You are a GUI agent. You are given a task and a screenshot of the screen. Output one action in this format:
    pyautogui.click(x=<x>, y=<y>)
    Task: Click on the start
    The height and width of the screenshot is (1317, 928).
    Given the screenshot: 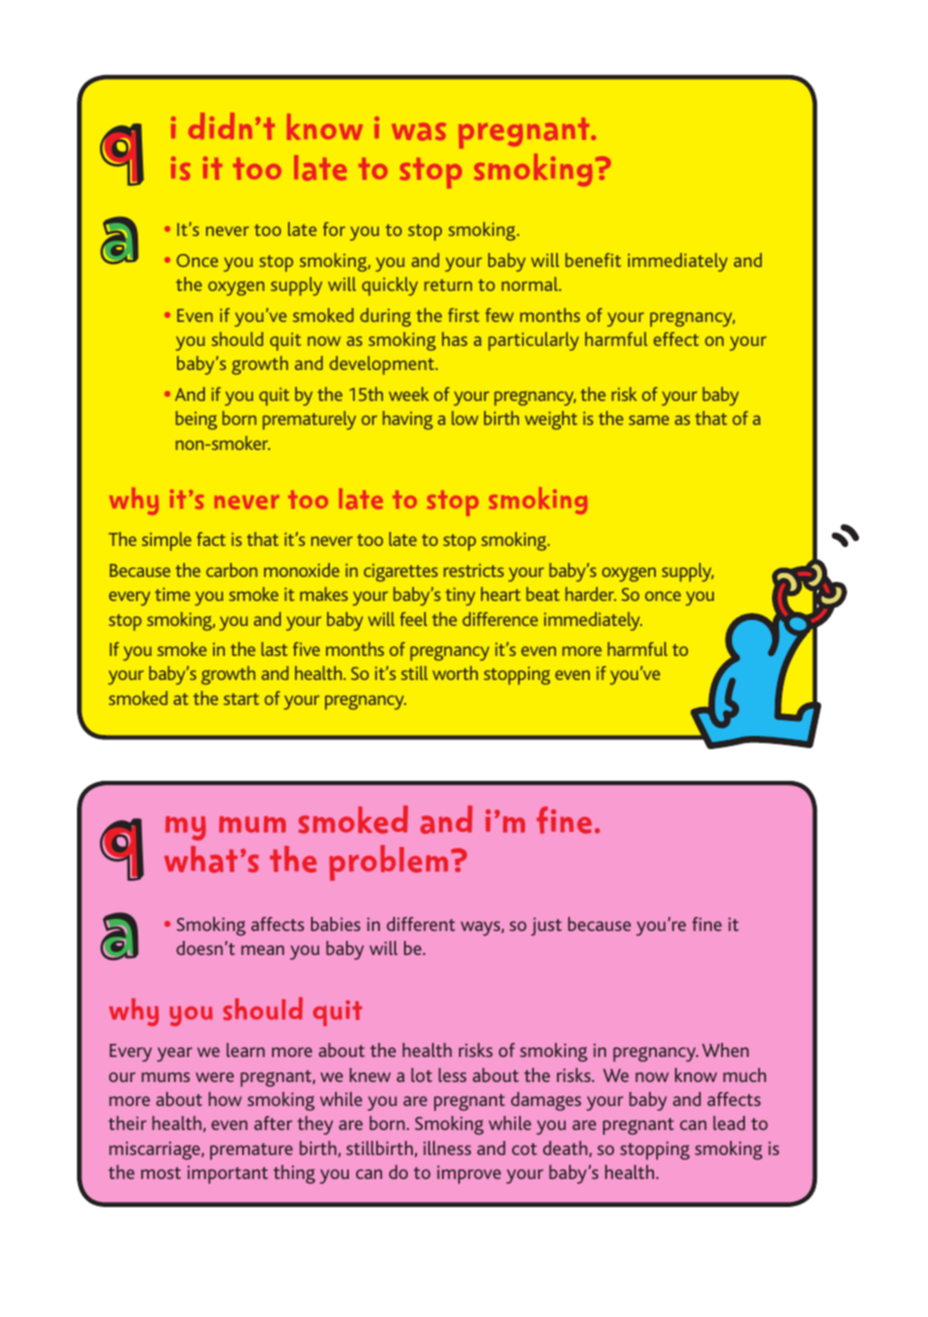 What is the action you would take?
    pyautogui.click(x=241, y=699)
